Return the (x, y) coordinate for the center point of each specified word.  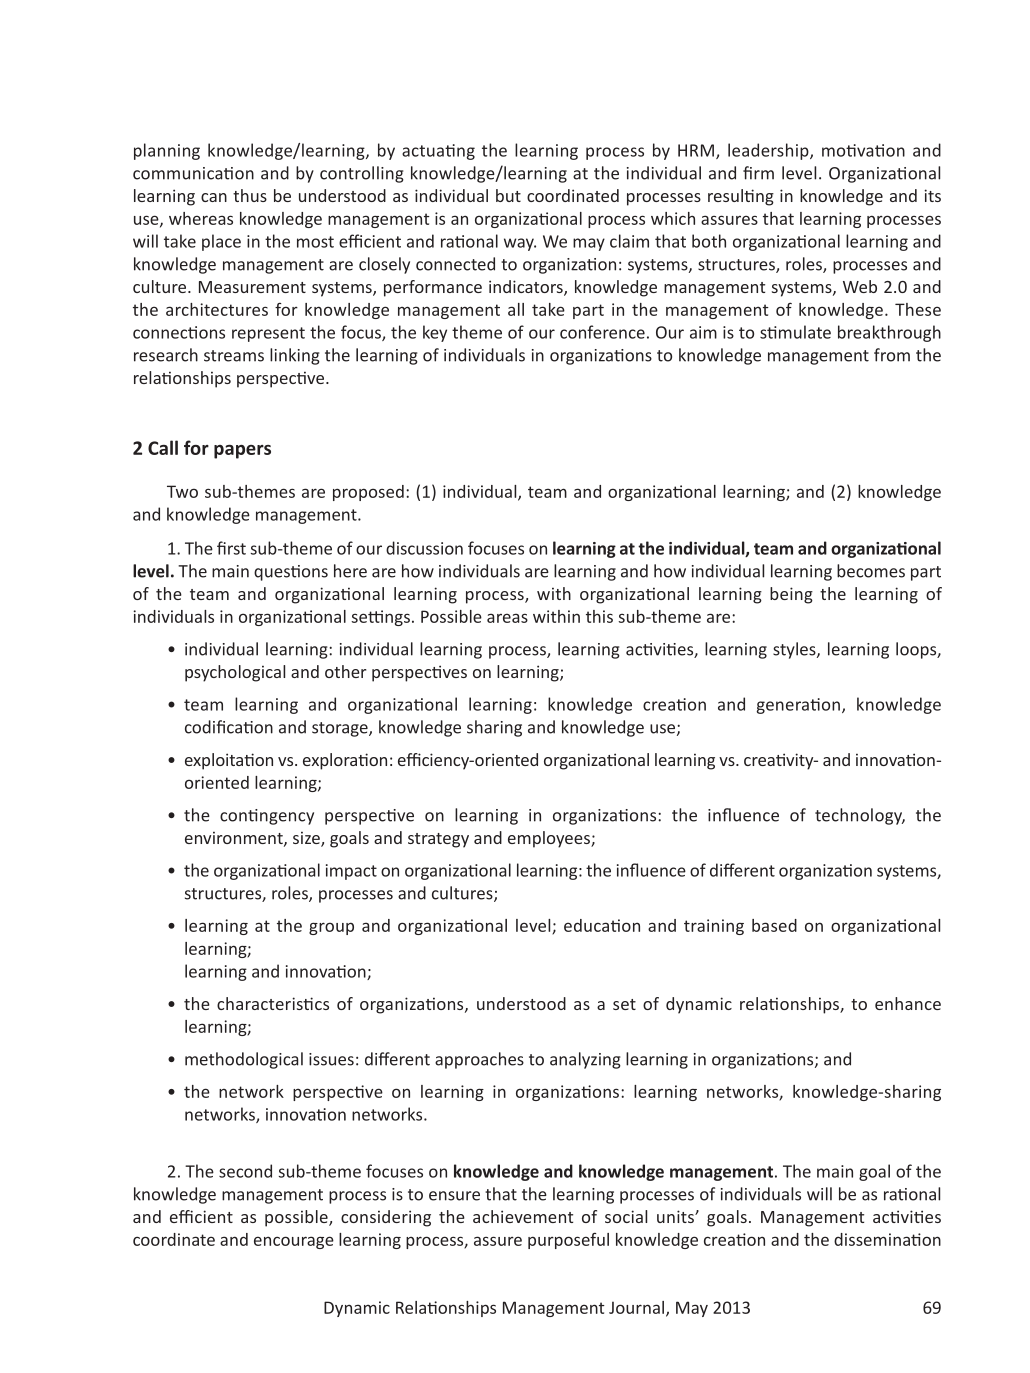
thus (250, 195)
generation (798, 706)
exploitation (229, 761)
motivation (863, 150)
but (508, 195)
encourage (294, 1242)
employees (550, 839)
